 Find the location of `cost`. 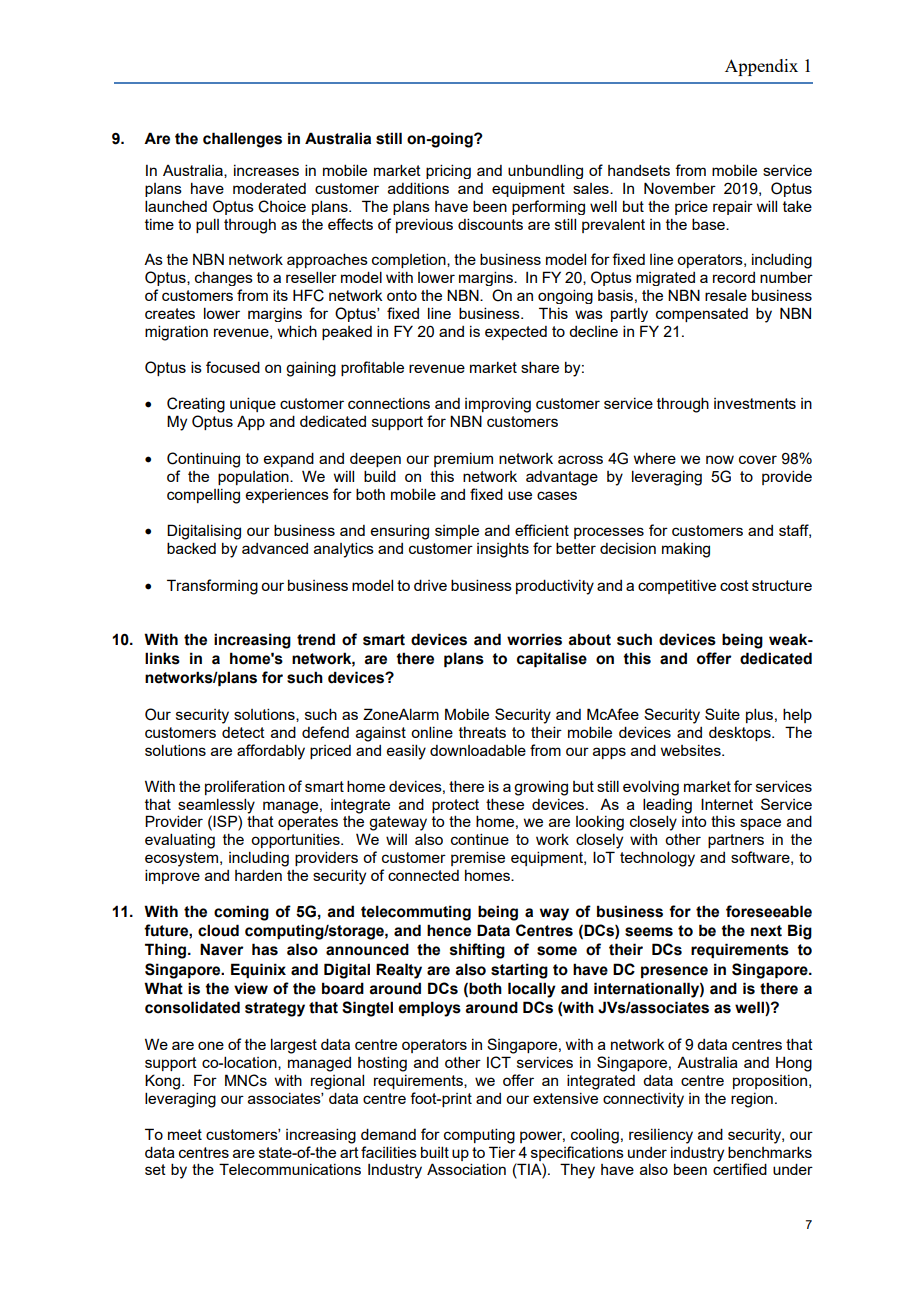

cost is located at coordinates (734, 585).
